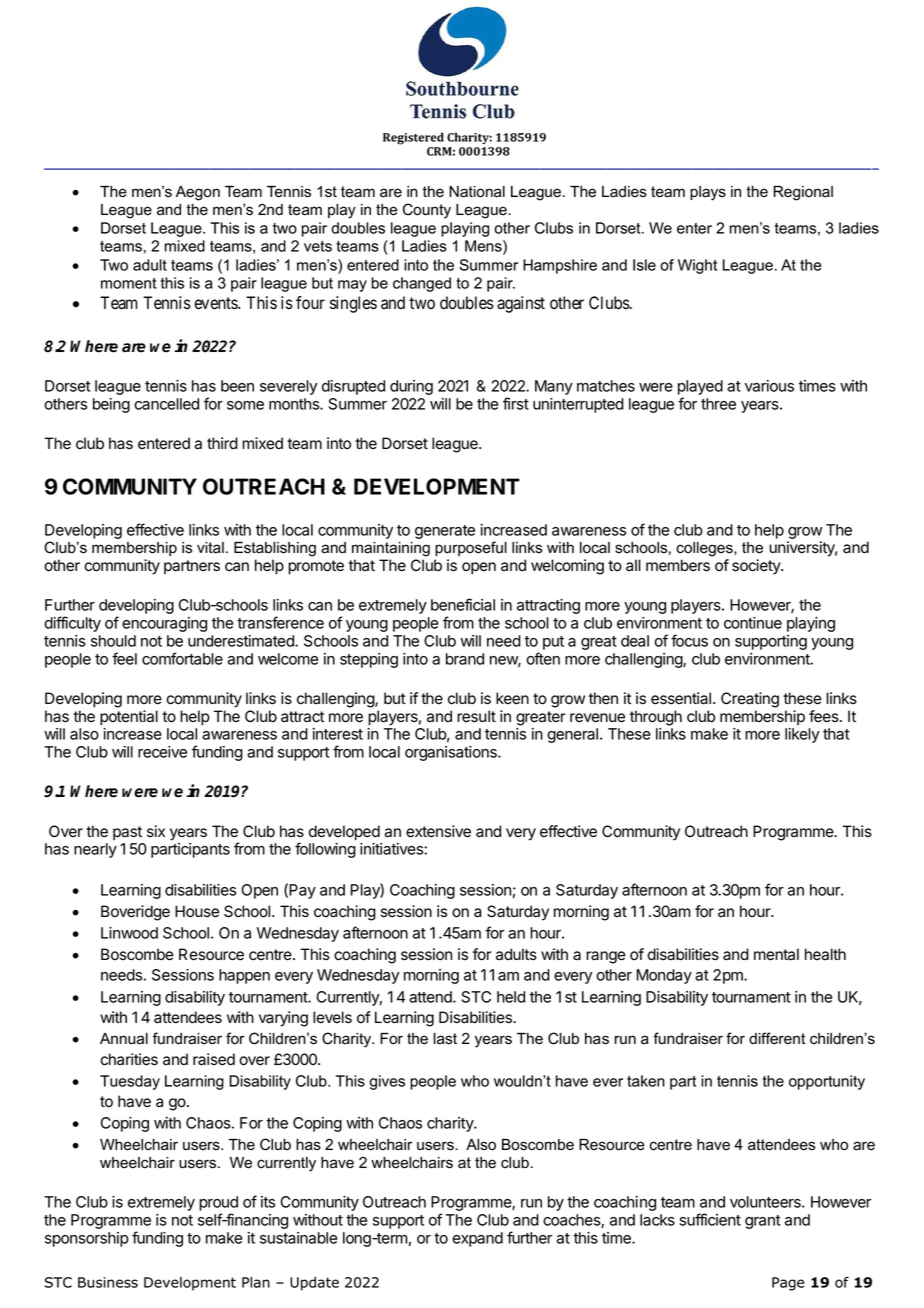 This image has height=1308, width=924. Describe the element at coordinates (750, 700) in the image. I see `Creating` at that location.
